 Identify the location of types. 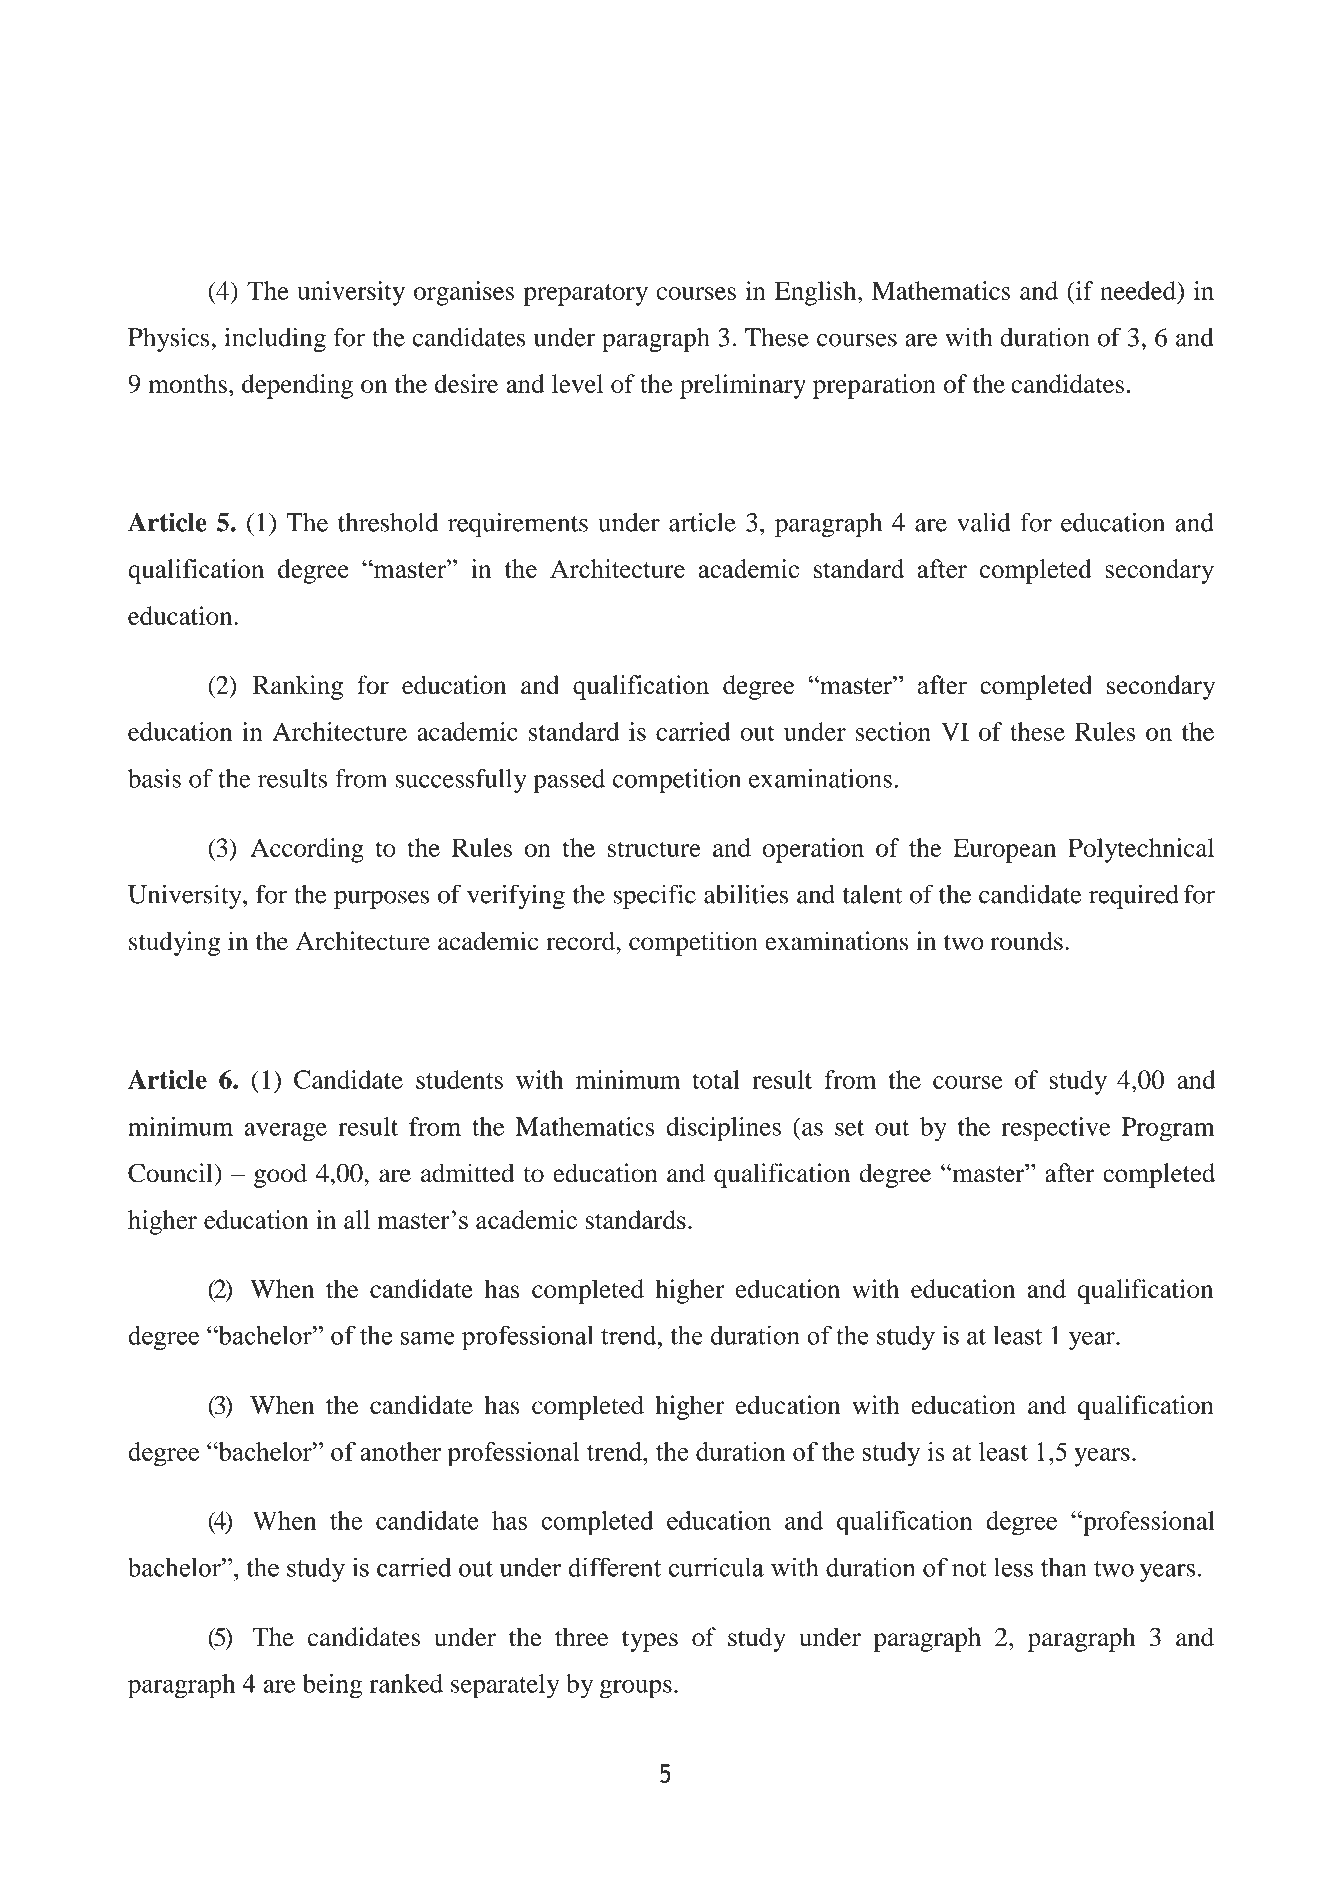
(650, 1641).
